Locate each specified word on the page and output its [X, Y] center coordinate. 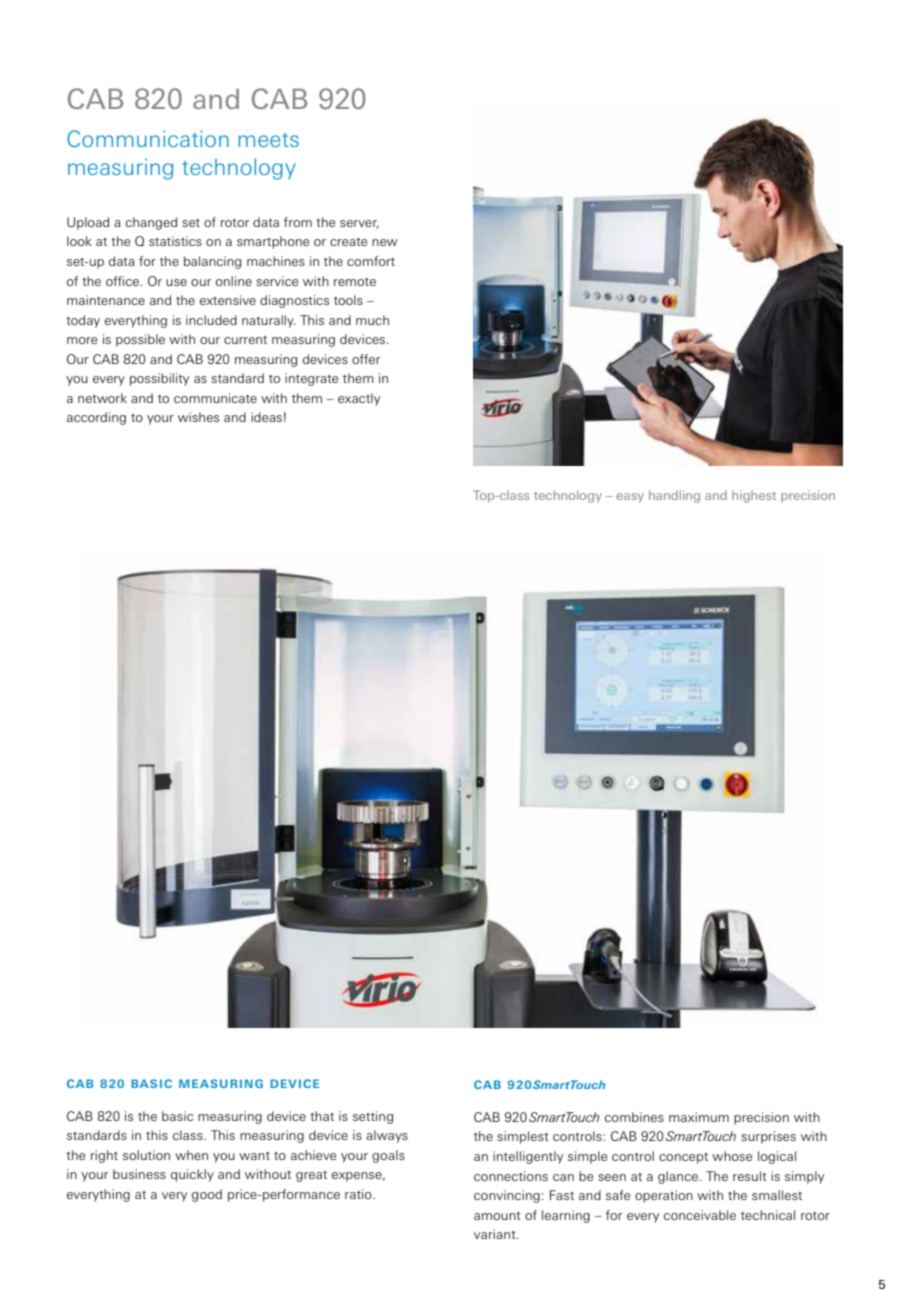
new [385, 242]
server [359, 224]
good [207, 1195]
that [322, 1116]
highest [754, 496]
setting [373, 1117]
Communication [148, 138]
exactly [359, 399]
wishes [198, 417]
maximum [699, 1117]
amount [497, 1215]
